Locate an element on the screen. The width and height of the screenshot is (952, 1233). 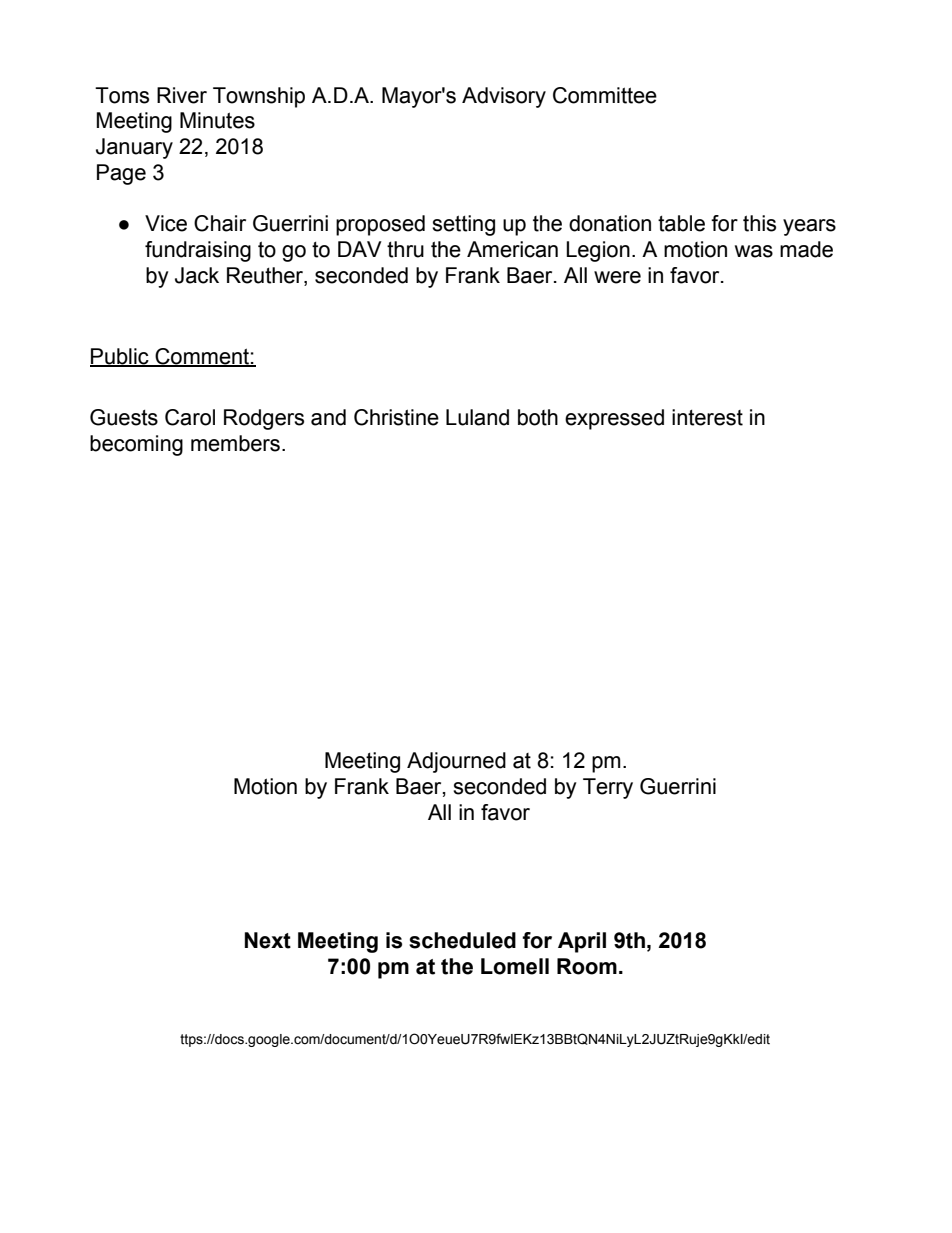
becoming is located at coordinates (136, 445).
